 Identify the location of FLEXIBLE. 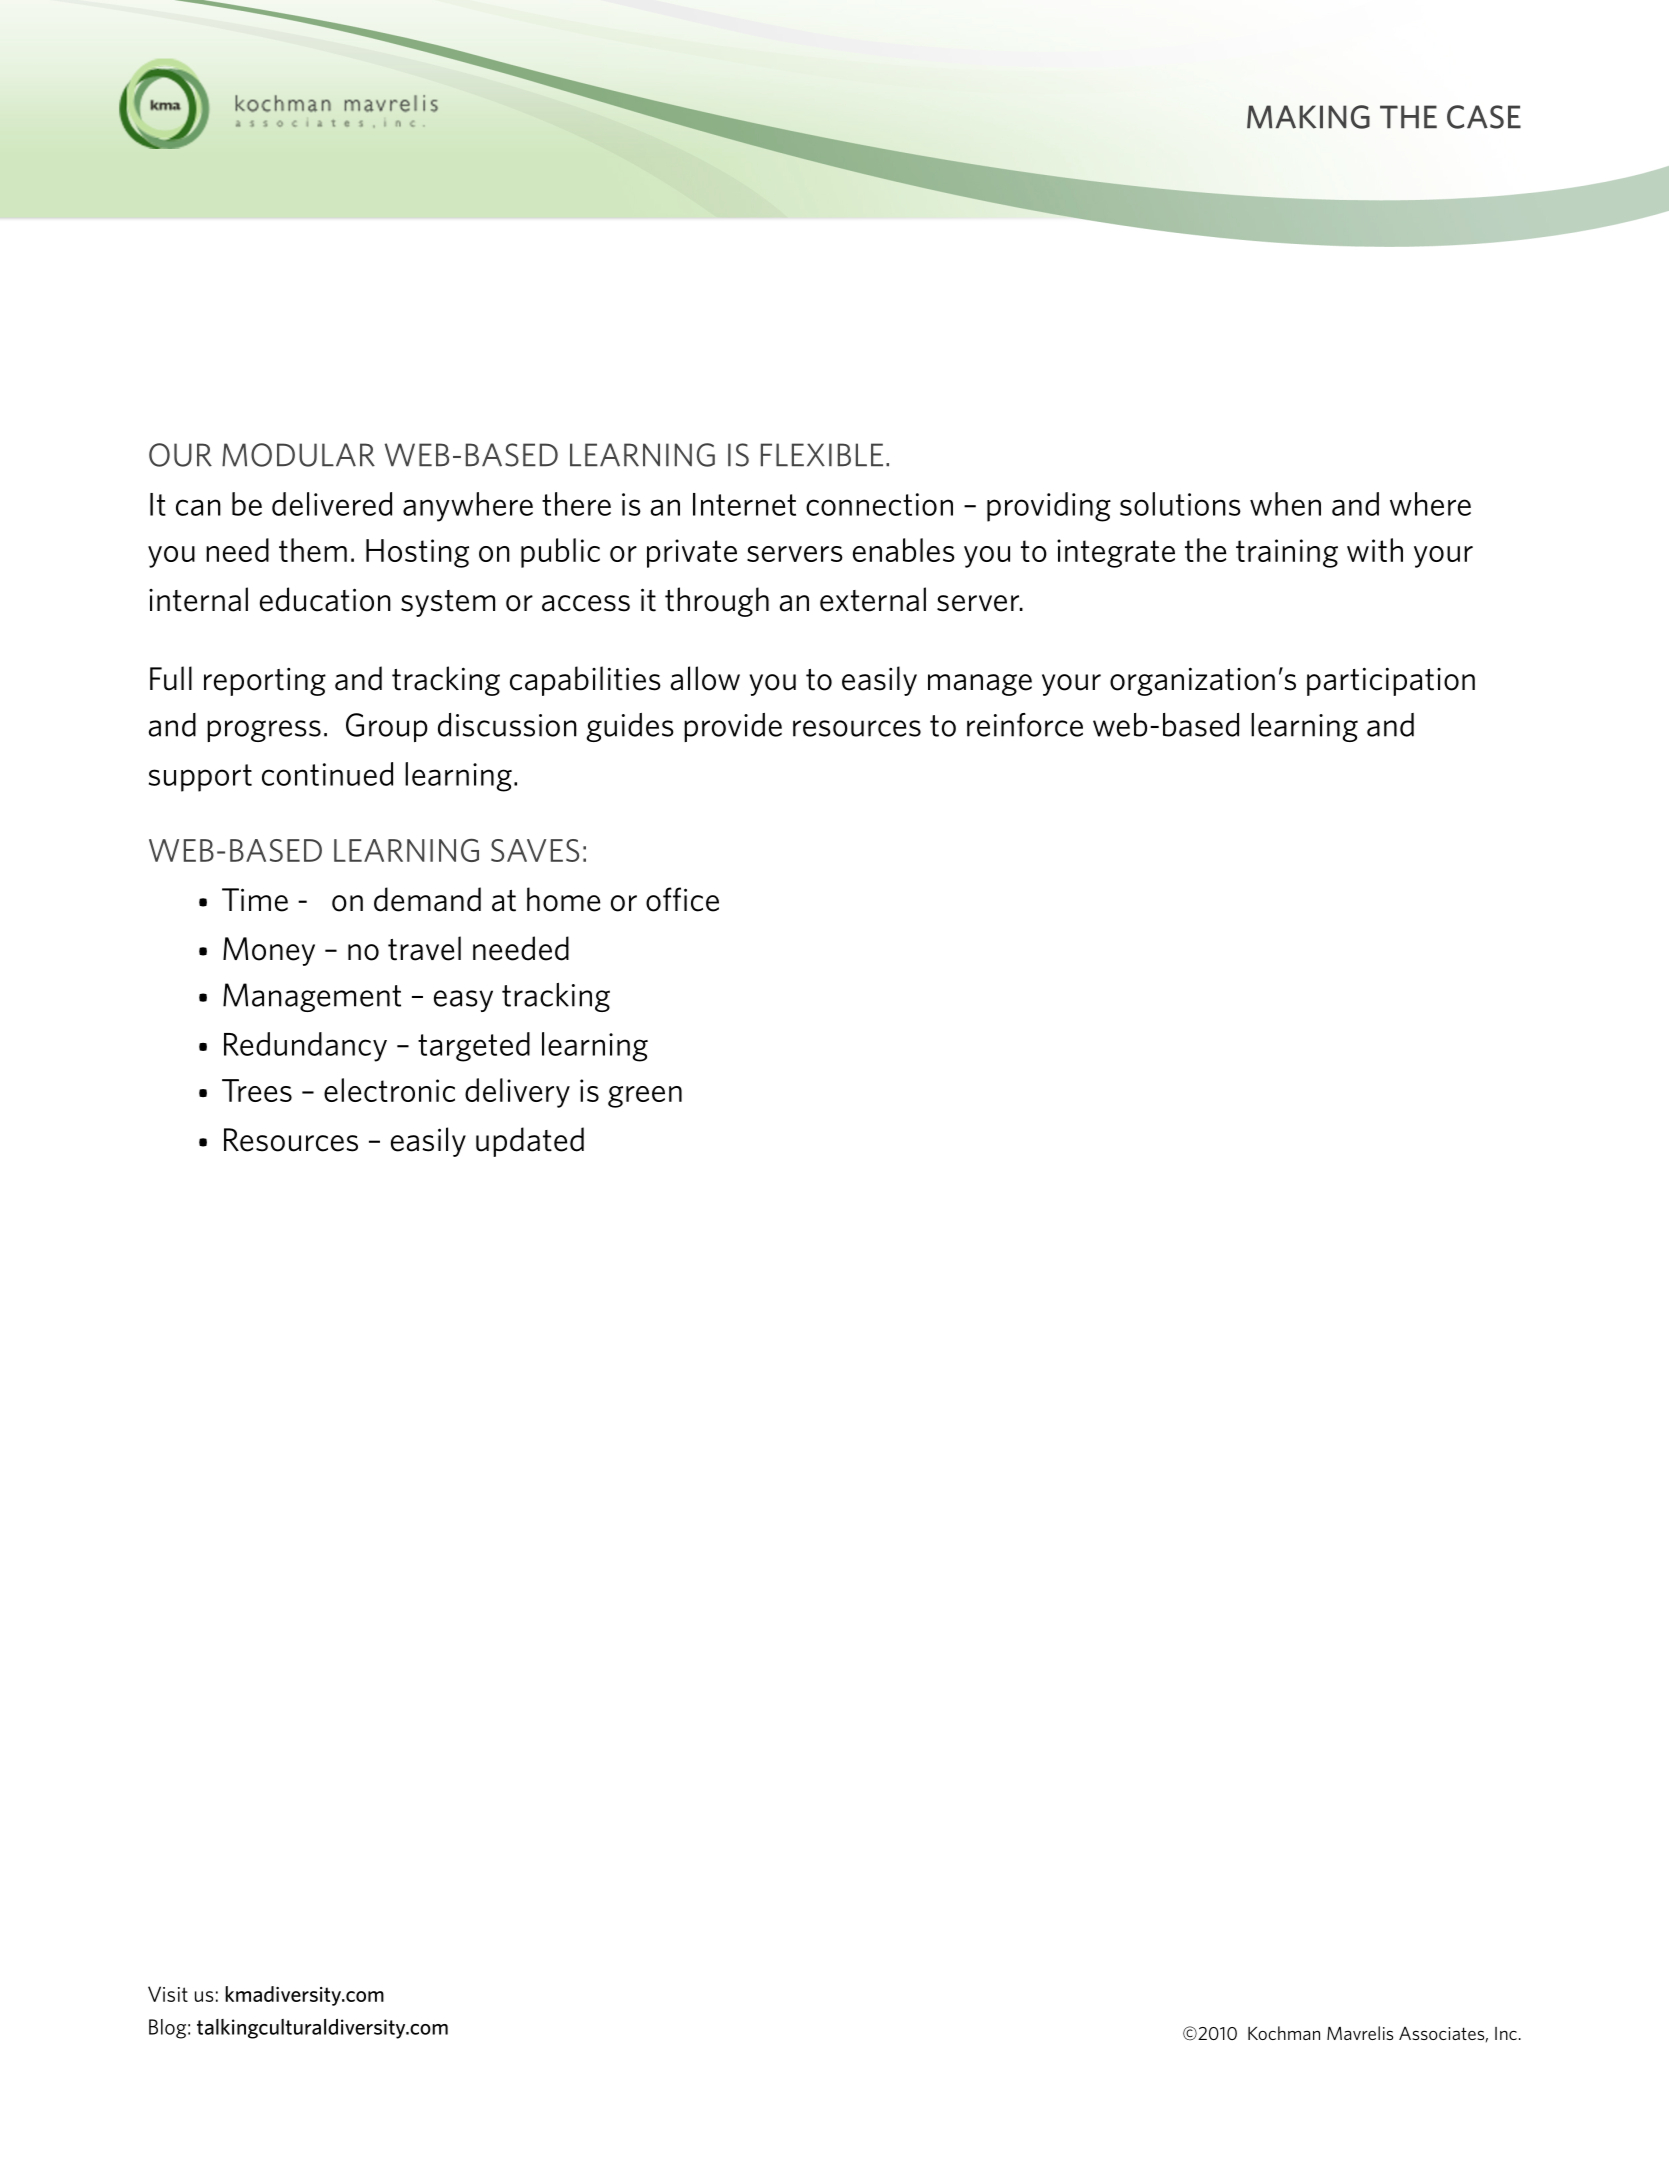
(822, 455).
